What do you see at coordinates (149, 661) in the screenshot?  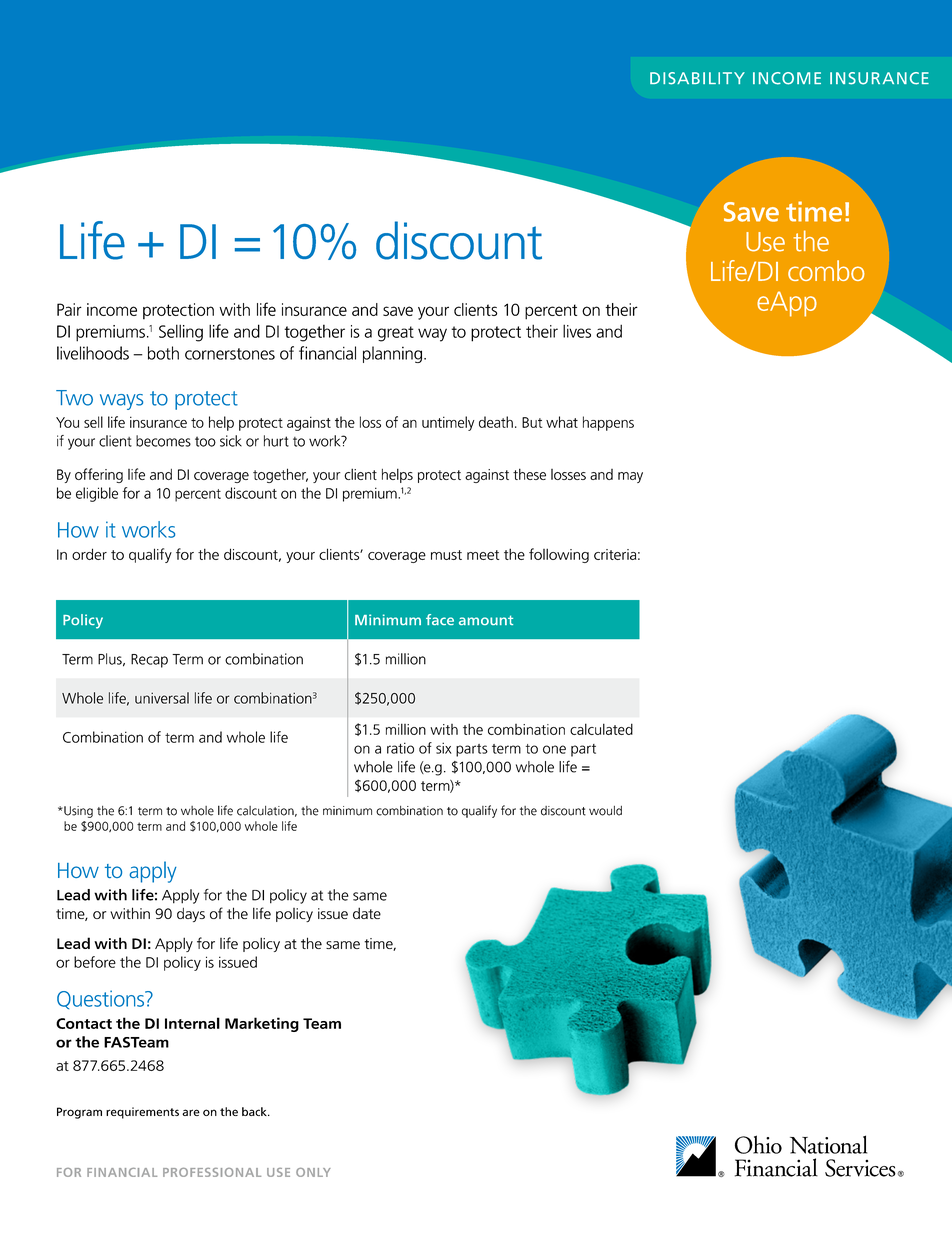 I see `Recap` at bounding box center [149, 661].
